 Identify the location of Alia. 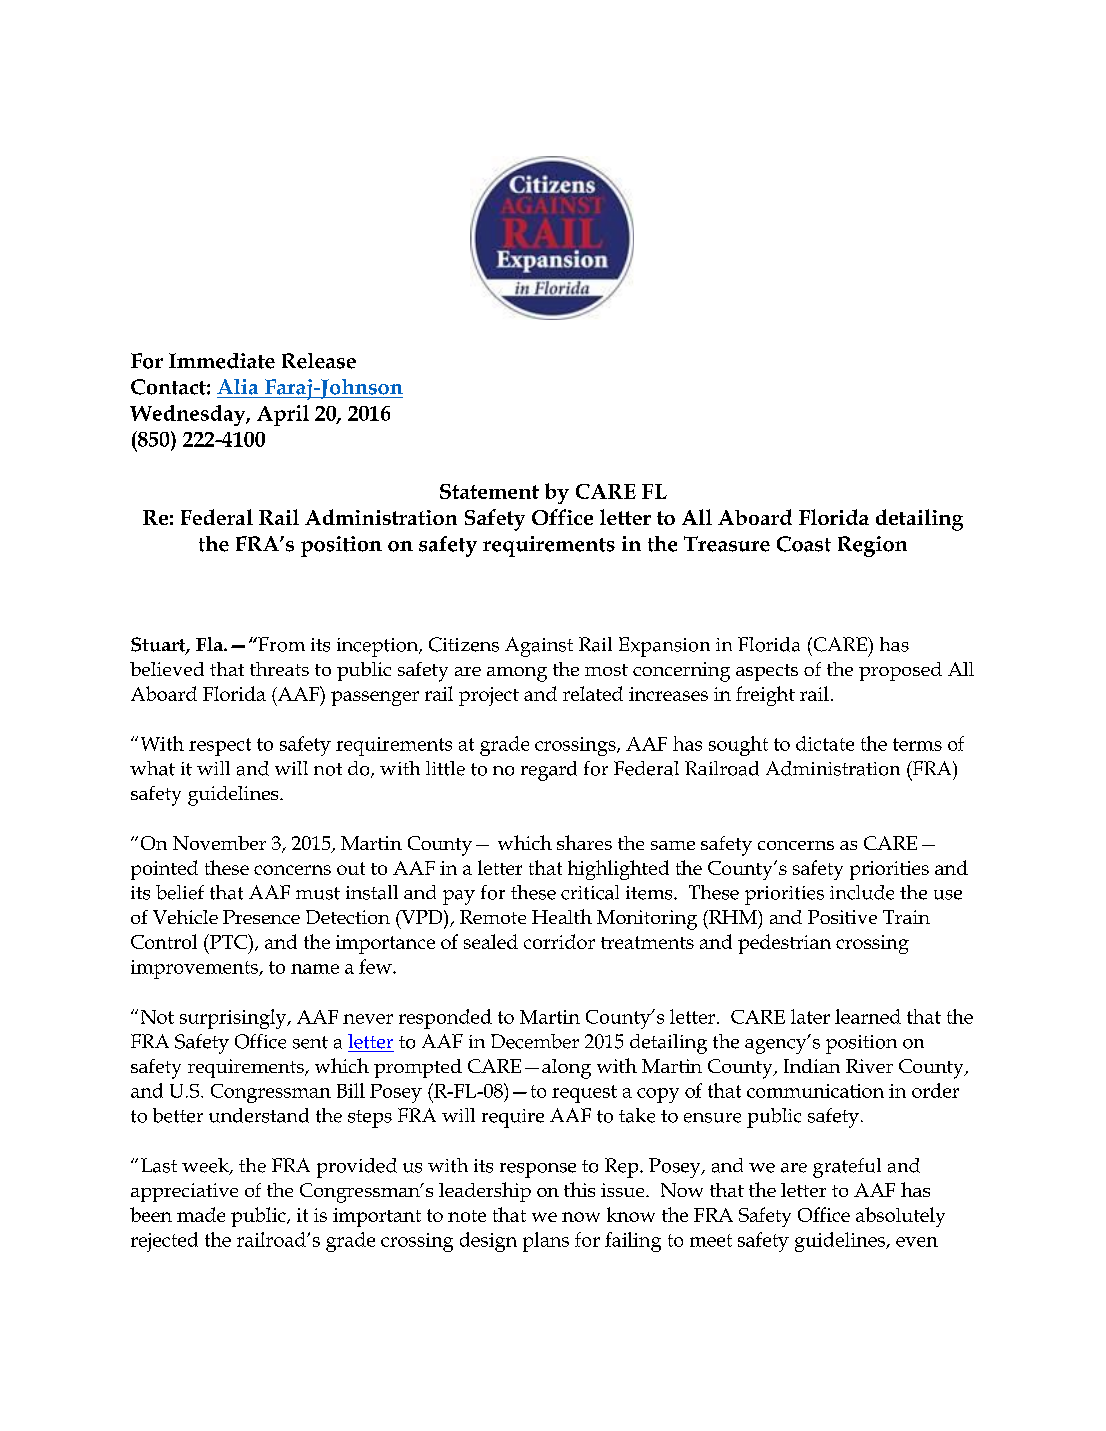
(237, 387).
